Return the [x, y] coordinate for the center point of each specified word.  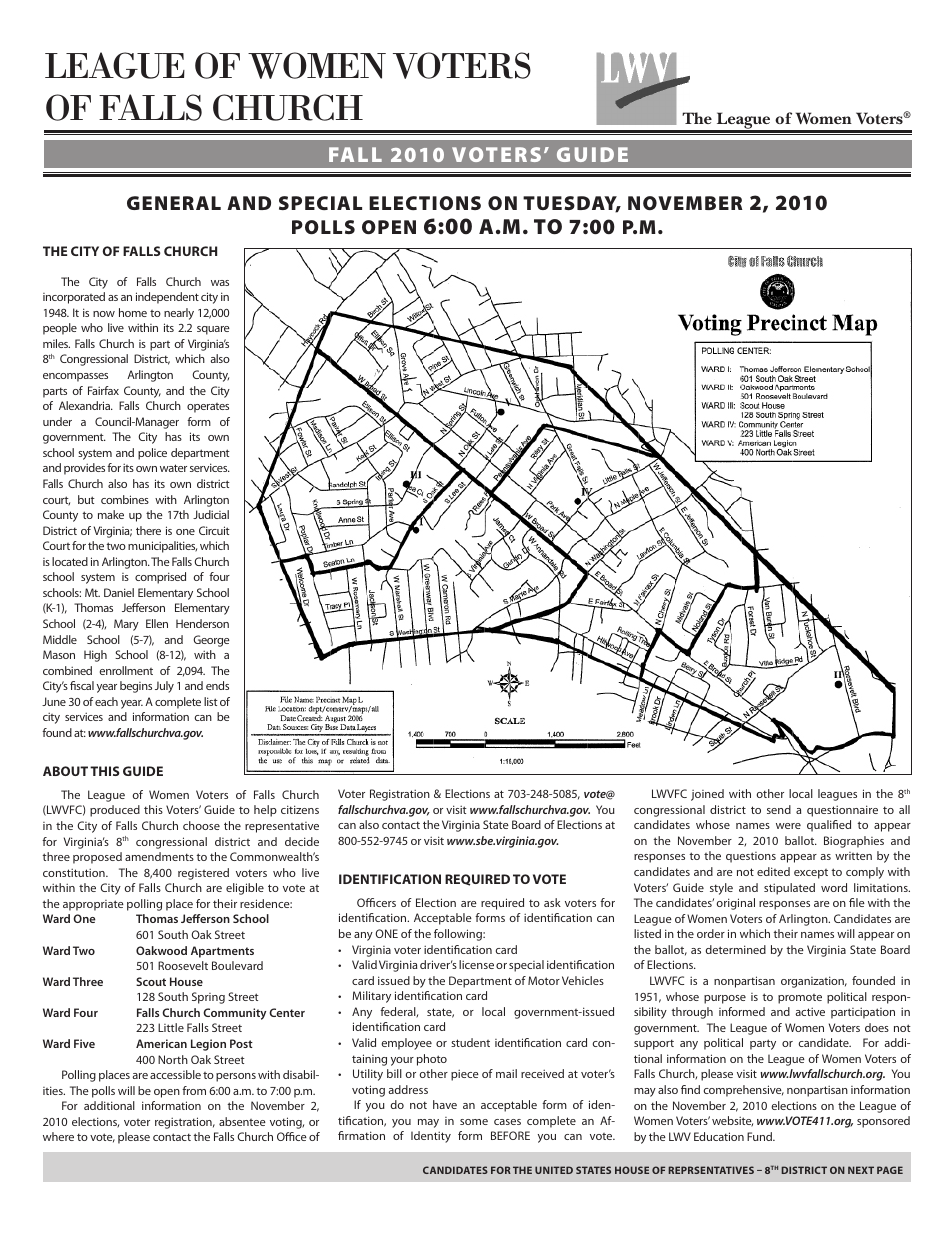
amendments [159, 856]
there [148, 530]
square [213, 330]
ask [552, 902]
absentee [242, 1121]
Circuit [214, 530]
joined [707, 795]
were [788, 826]
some [474, 1122]
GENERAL [174, 203]
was [220, 283]
